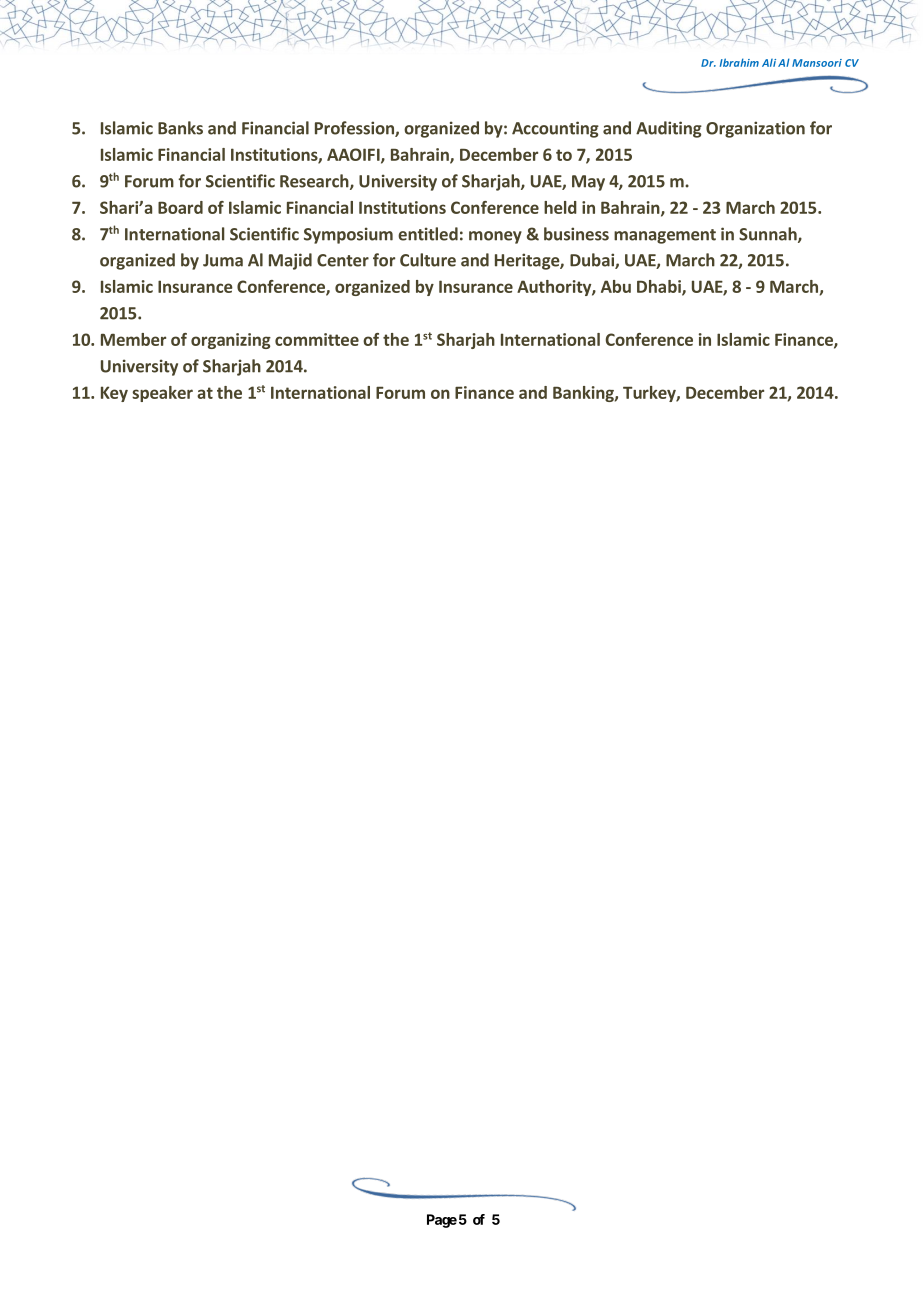 The image size is (924, 1308). What do you see at coordinates (355, 129) in the screenshot?
I see `Profession` at bounding box center [355, 129].
